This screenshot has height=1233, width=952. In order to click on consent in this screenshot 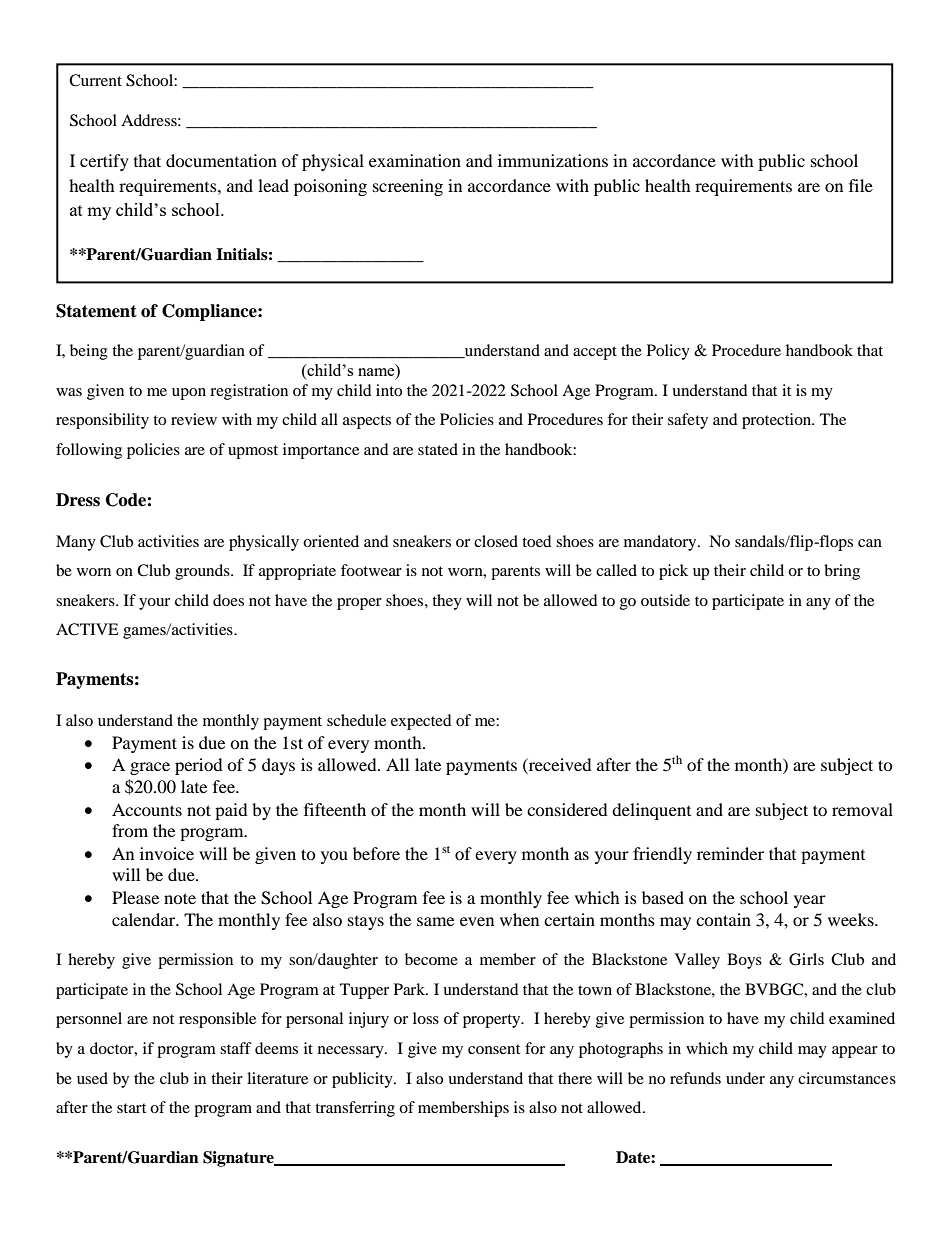, I will do `click(494, 1049)`.
